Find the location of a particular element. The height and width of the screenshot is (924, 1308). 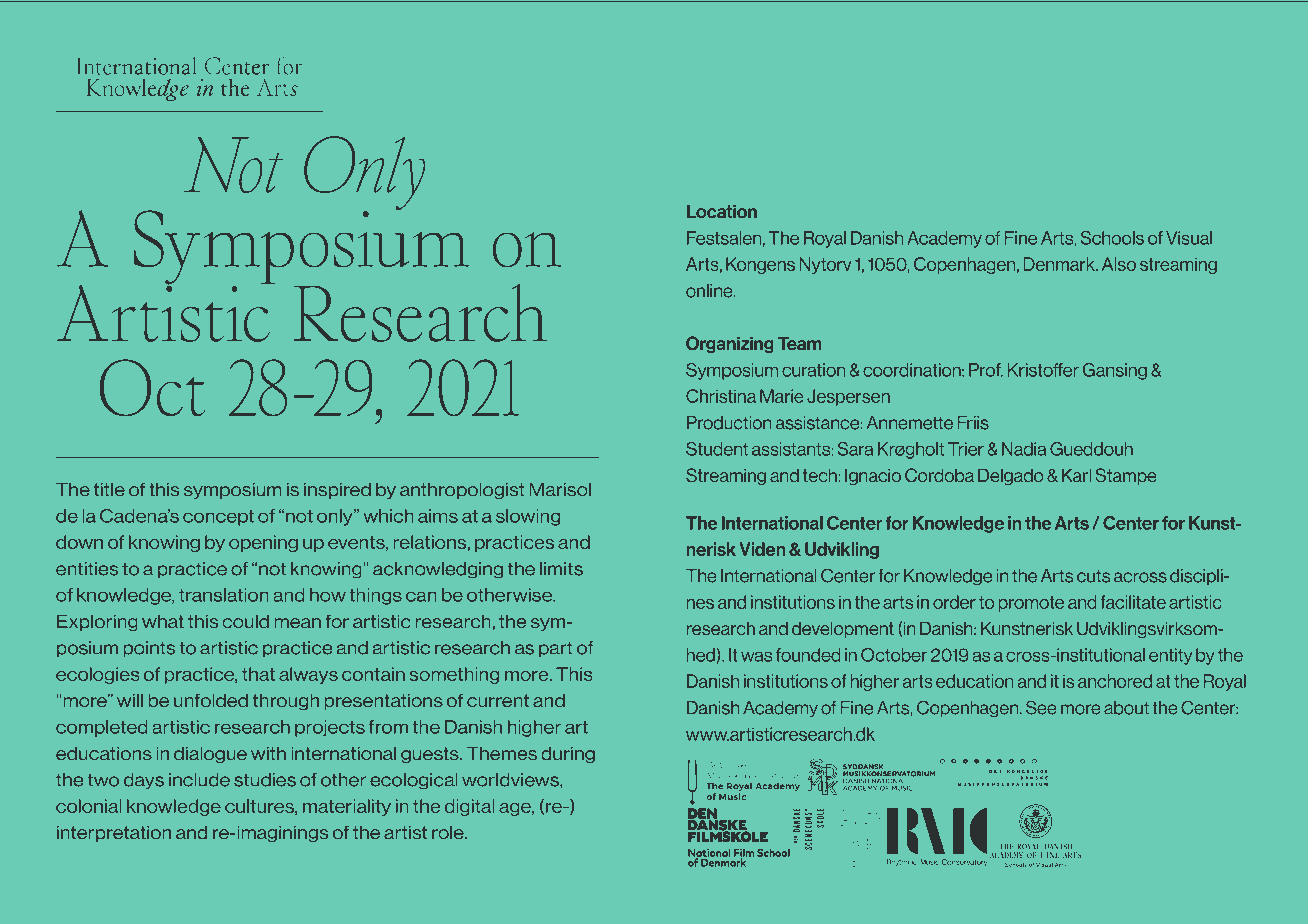

online is located at coordinates (710, 291).
